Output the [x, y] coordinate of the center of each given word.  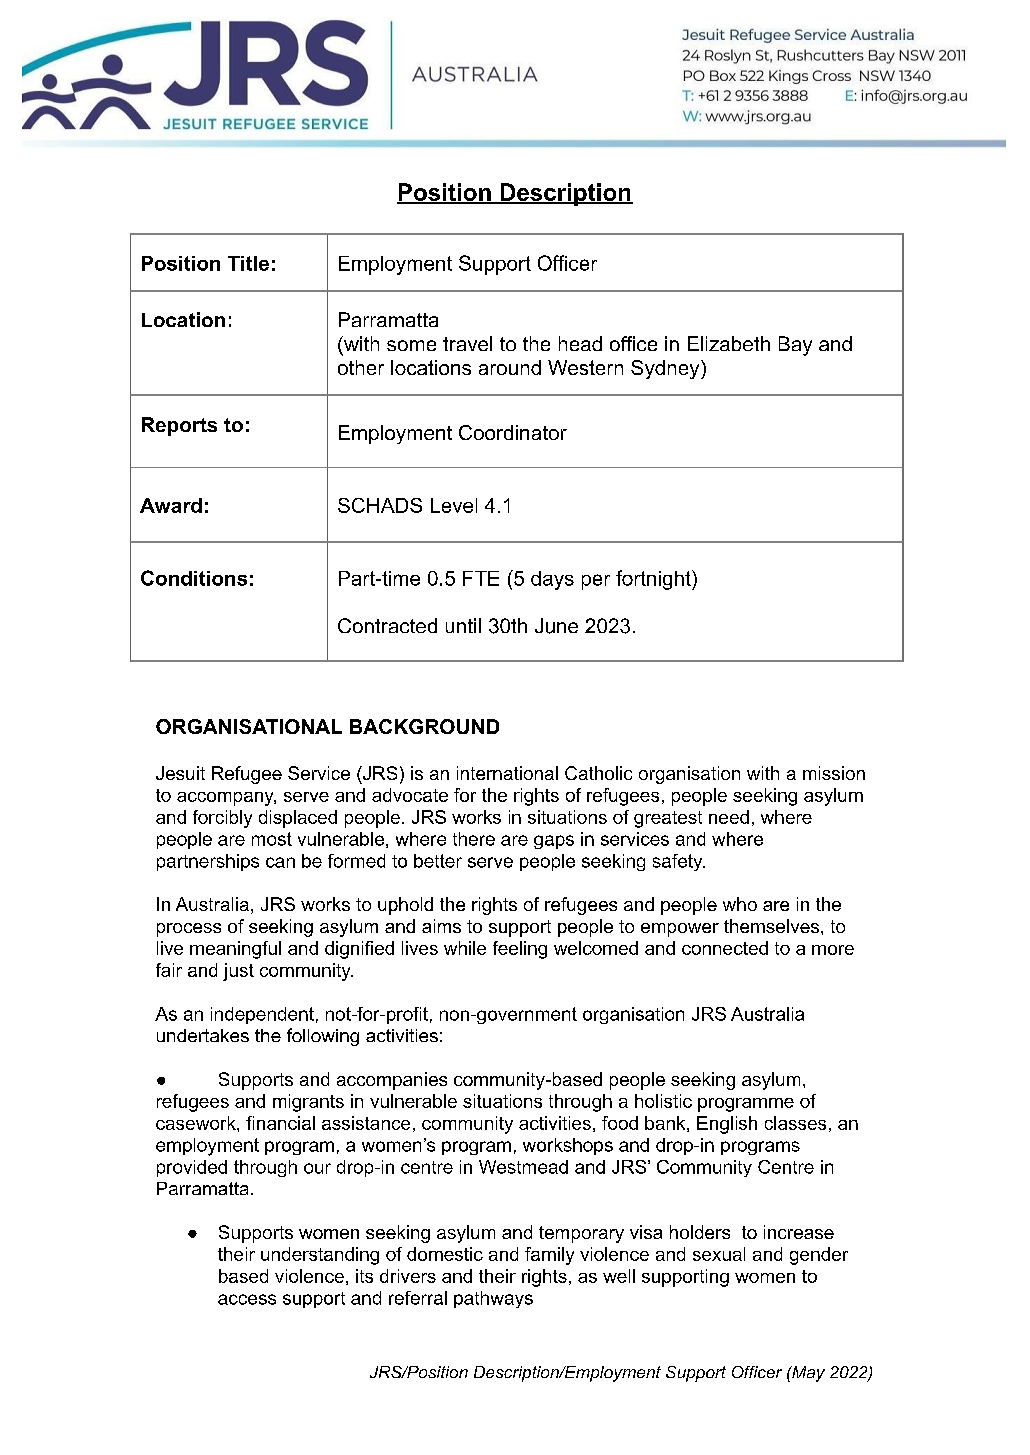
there [474, 839]
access [247, 1299]
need [729, 817]
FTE [481, 578]
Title [248, 263]
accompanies [392, 1081]
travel [467, 343]
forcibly [222, 819]
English [727, 1125]
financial [280, 1123]
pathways [493, 1299]
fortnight [654, 580]
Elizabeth [729, 343]
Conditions [194, 578]
